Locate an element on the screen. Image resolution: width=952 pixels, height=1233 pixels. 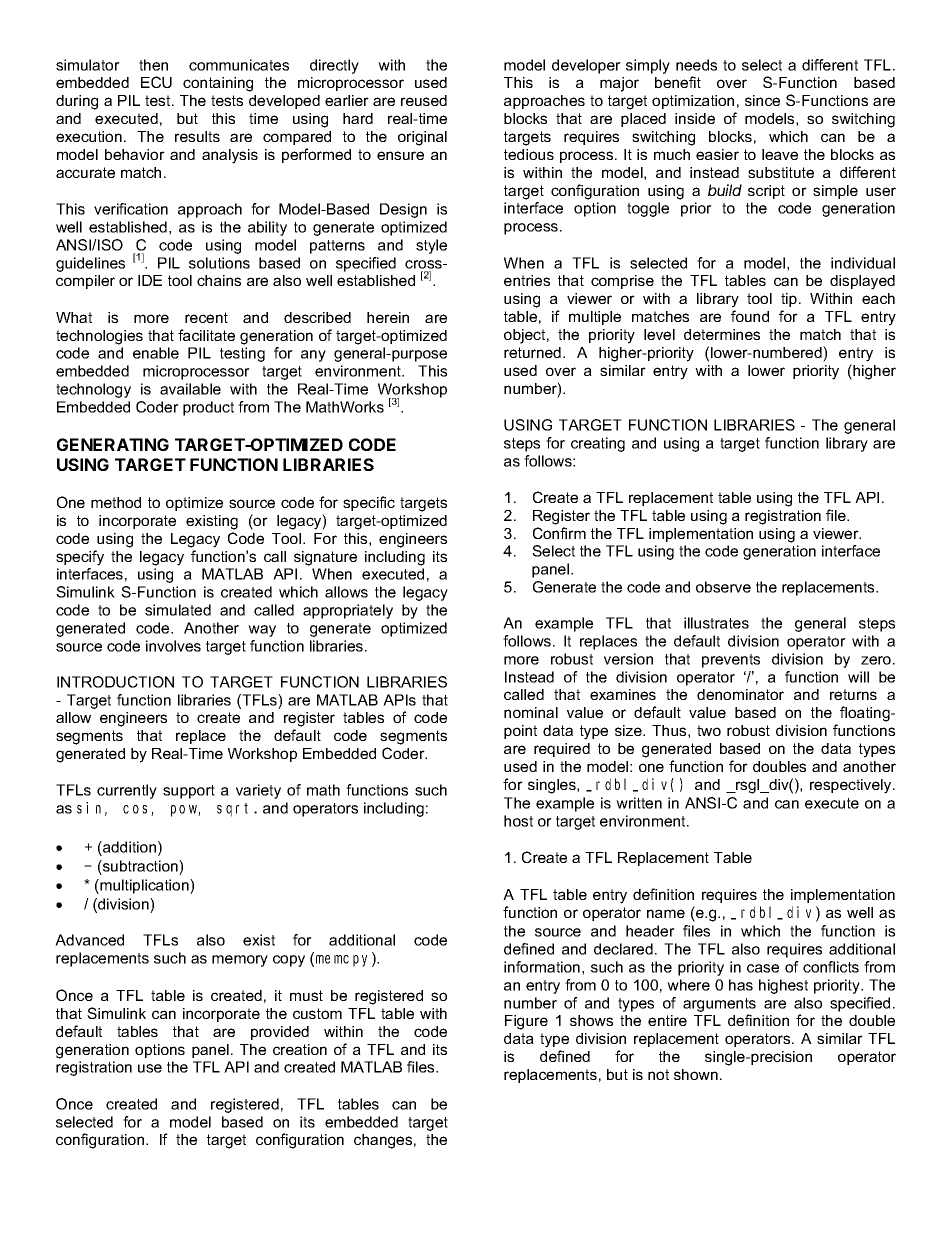
INTRODUCTION is located at coordinates (115, 682).
